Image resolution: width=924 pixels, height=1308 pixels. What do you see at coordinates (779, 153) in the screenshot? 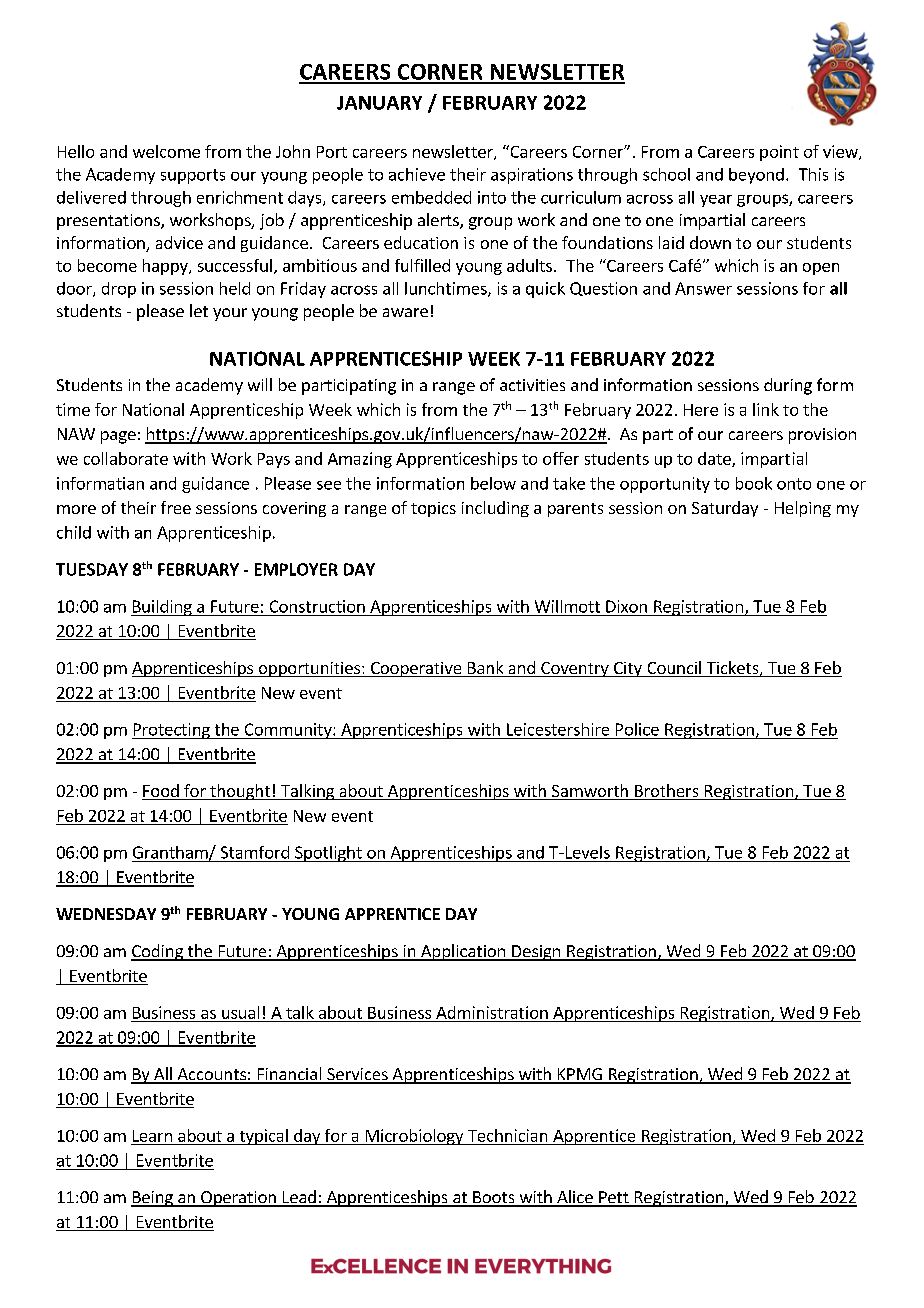
I see `point` at bounding box center [779, 153].
